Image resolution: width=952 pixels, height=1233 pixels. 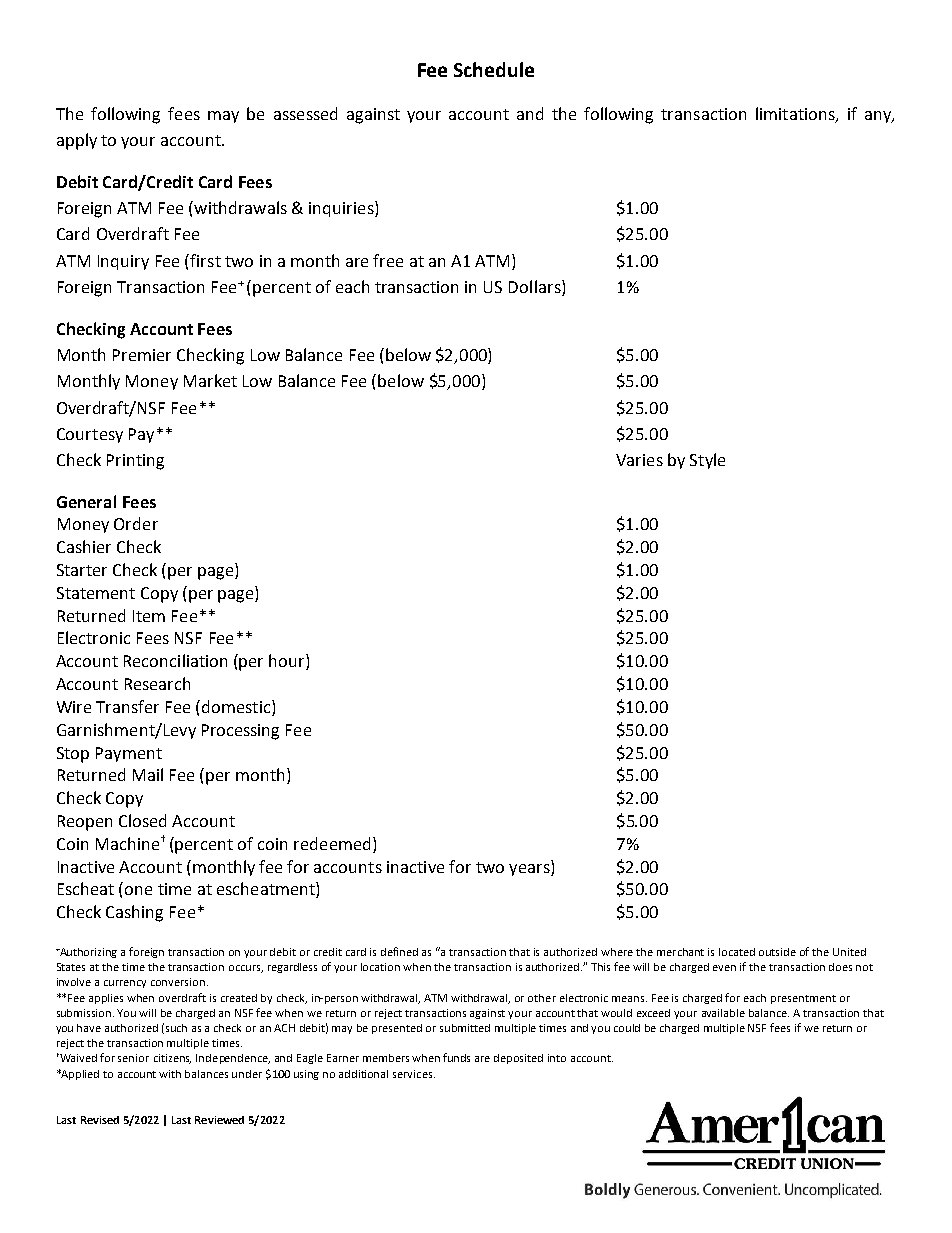 What do you see at coordinates (172, 1059) in the page?
I see `citizens` at bounding box center [172, 1059].
